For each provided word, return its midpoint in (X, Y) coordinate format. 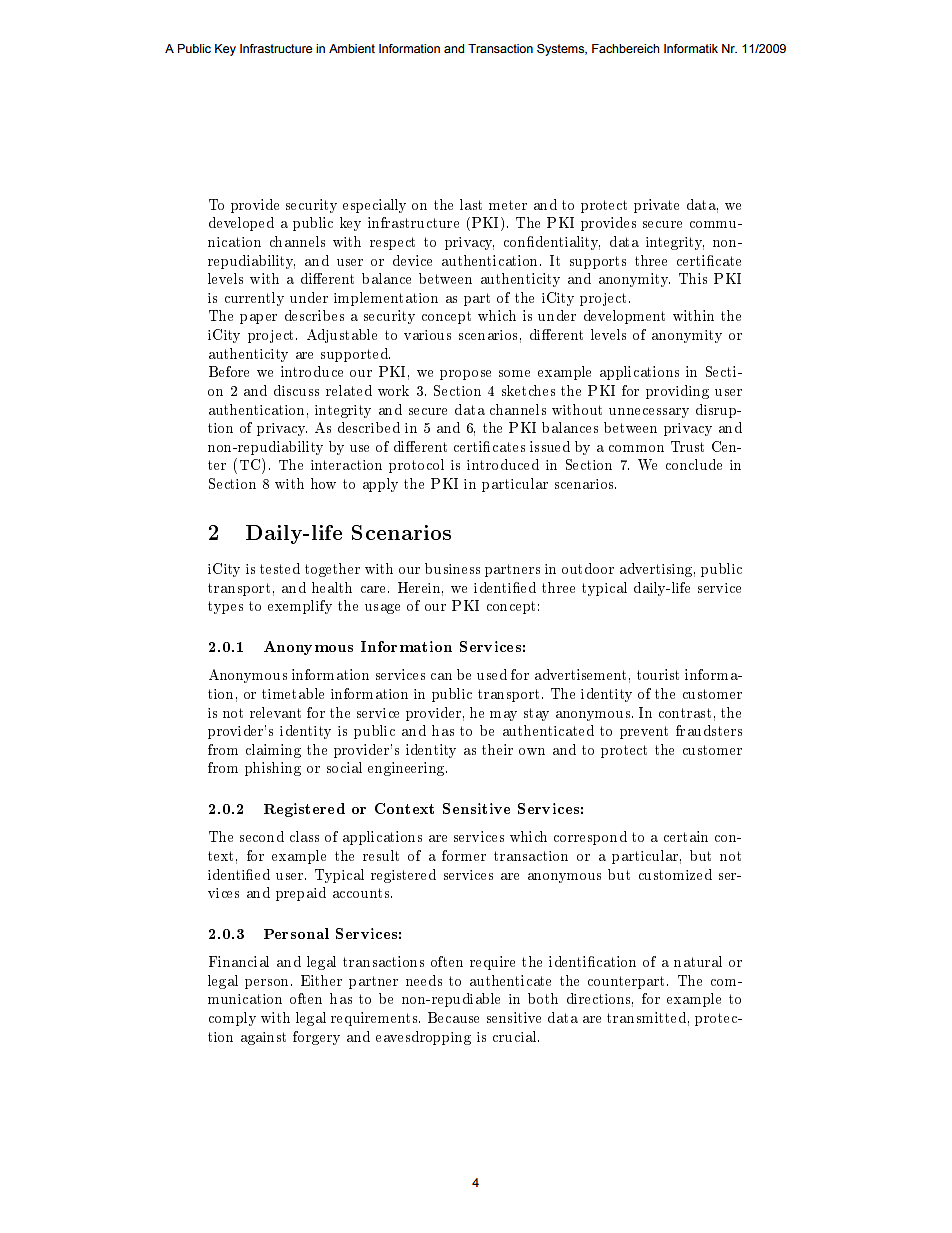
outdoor (588, 568)
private (656, 206)
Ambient (352, 48)
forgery (316, 1038)
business (452, 568)
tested (280, 568)
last (471, 204)
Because (453, 1017)
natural (698, 961)
